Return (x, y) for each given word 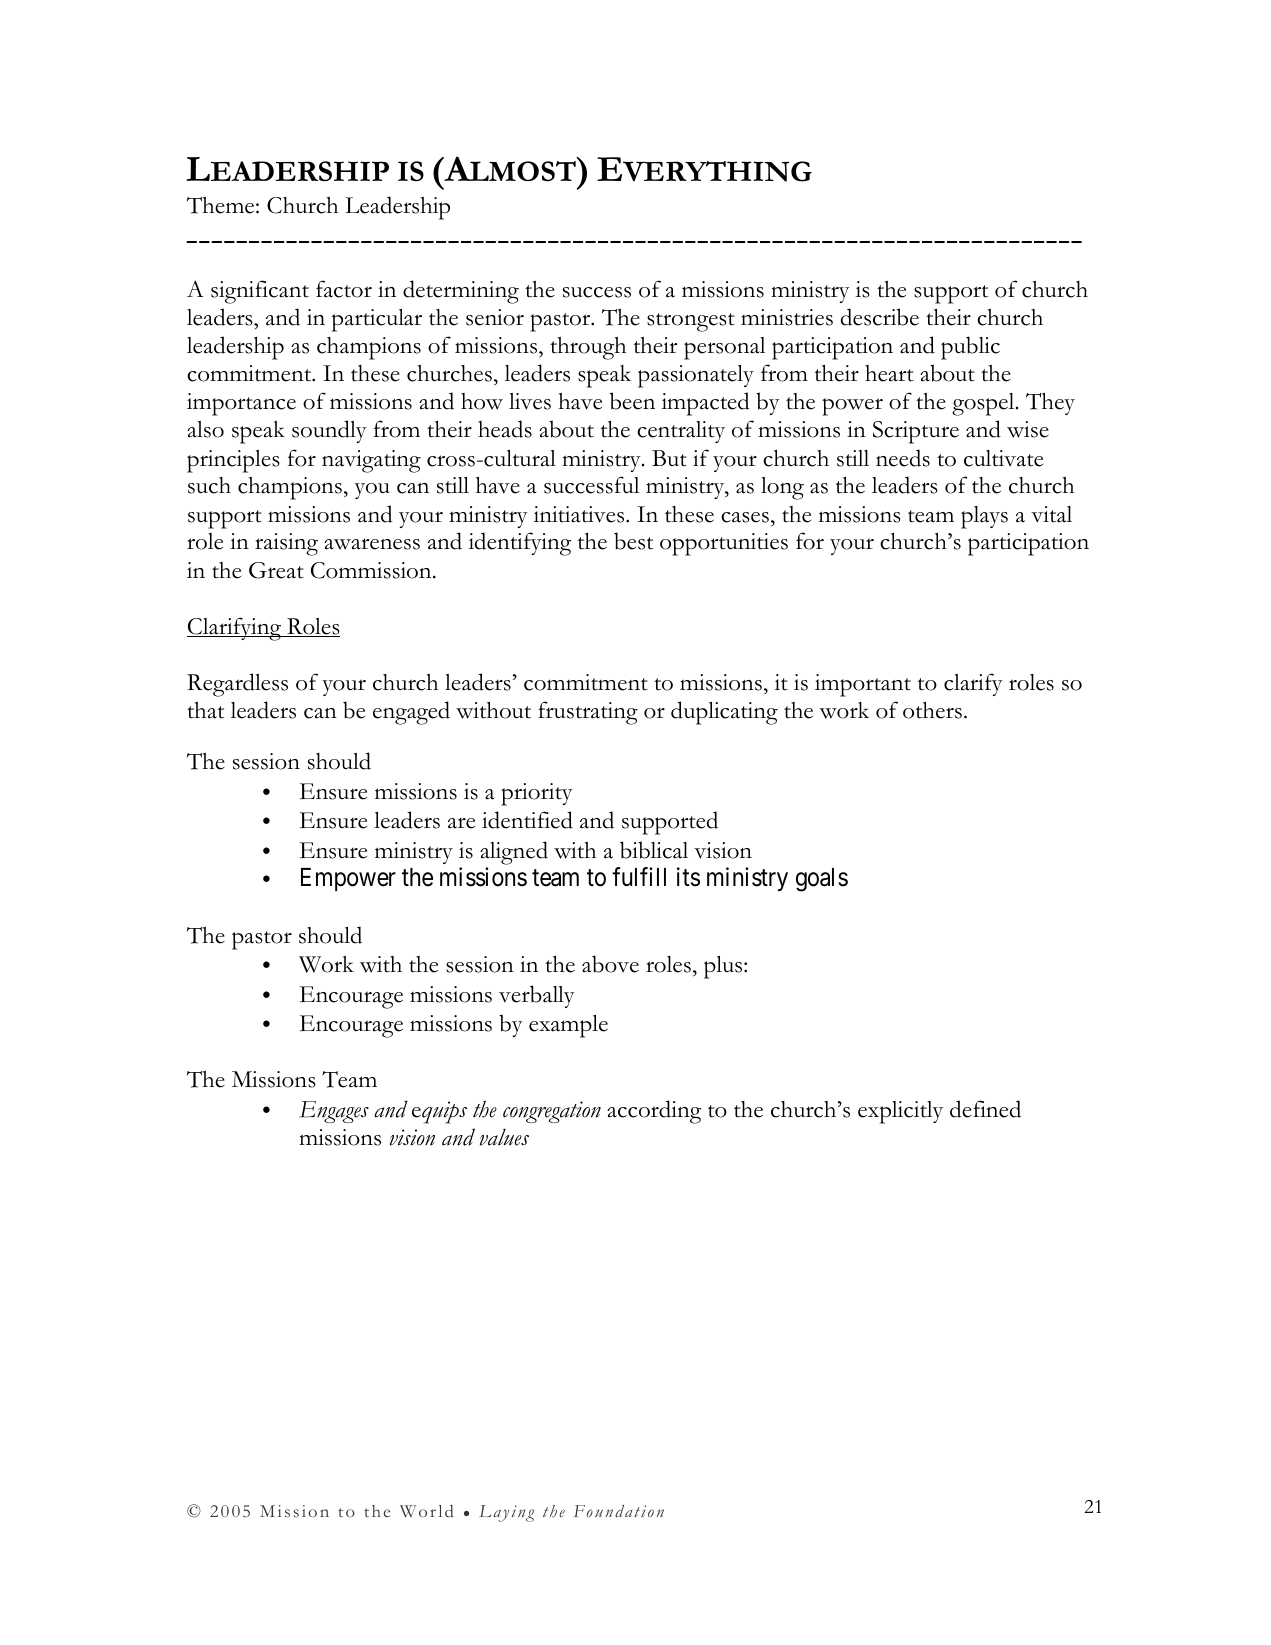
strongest (691, 322)
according (654, 1112)
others (932, 710)
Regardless (237, 685)
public (970, 348)
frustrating (588, 713)
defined (985, 1109)
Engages (334, 1112)
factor (344, 289)
